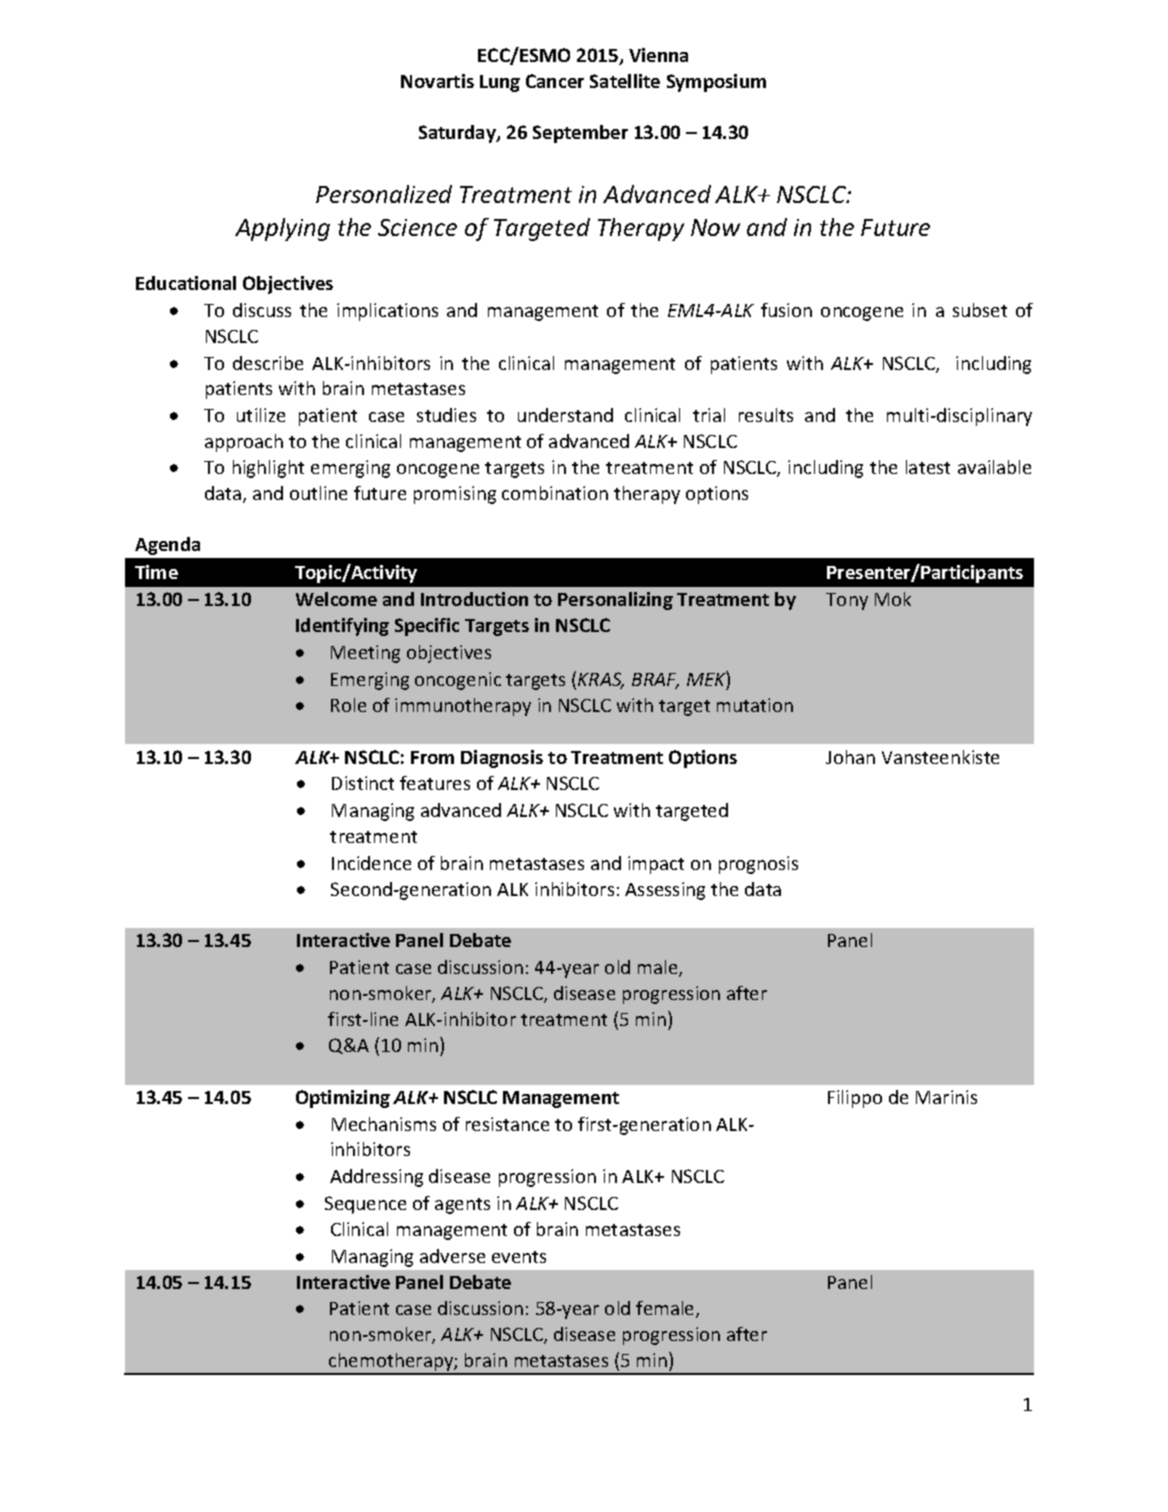 The height and width of the page is (1512, 1168). I want to click on Cancer, so click(555, 81).
